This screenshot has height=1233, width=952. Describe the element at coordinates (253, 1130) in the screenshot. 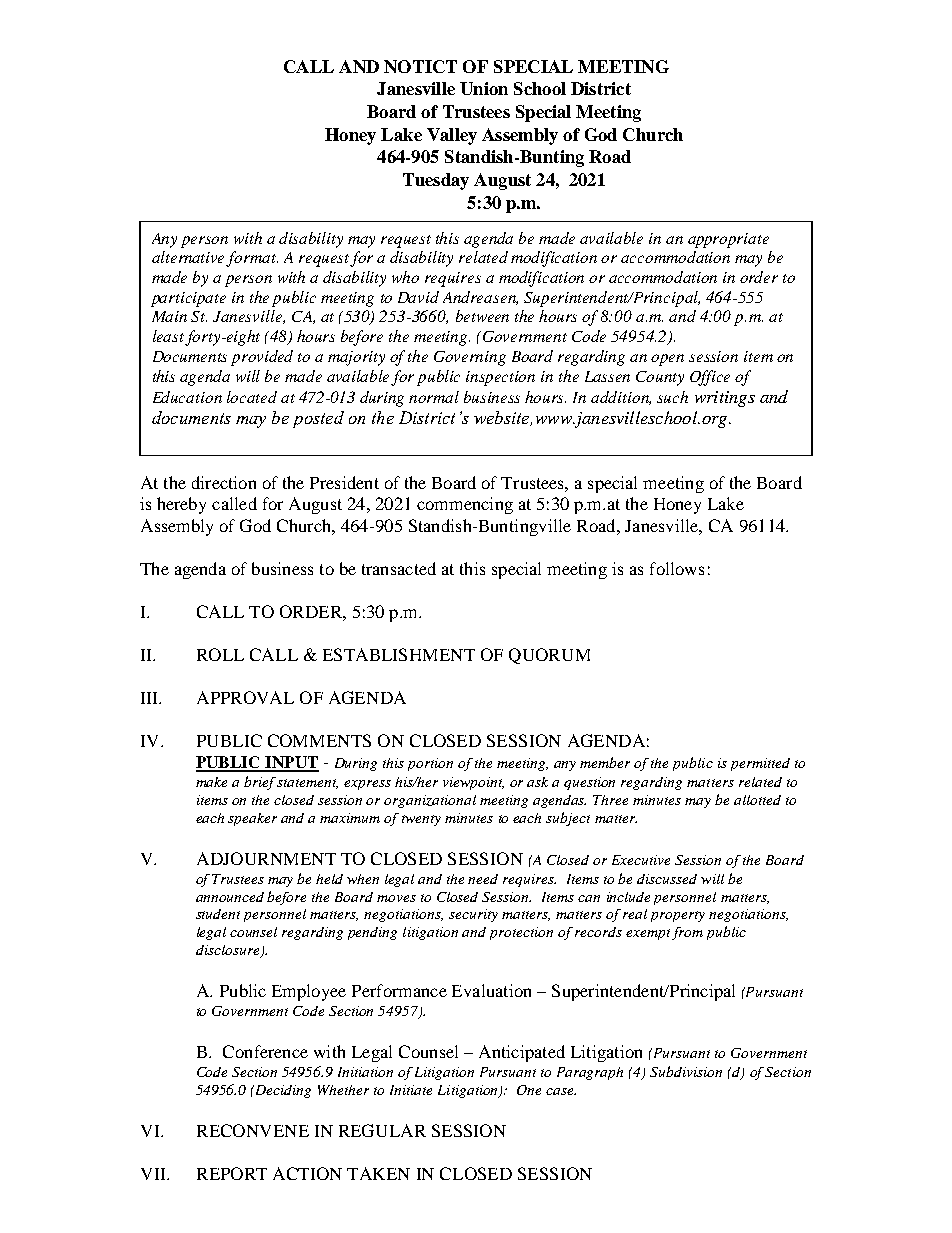

I see `RECONVENE` at that location.
